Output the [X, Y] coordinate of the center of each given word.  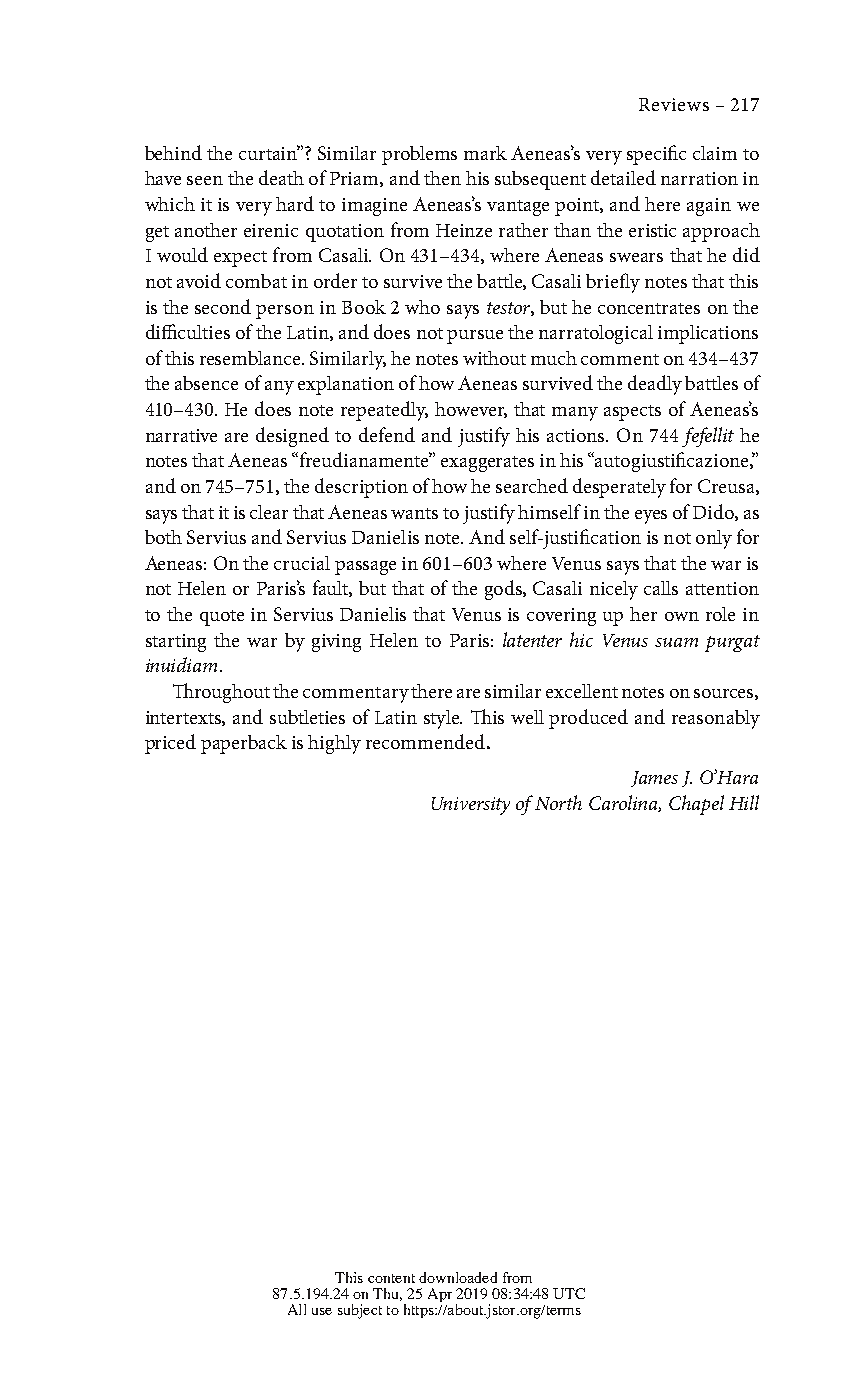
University [471, 806]
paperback [244, 744]
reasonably [716, 719]
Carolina [625, 803]
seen [205, 180]
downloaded [458, 1277]
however [471, 410]
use [322, 1311]
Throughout [221, 693]
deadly [655, 385]
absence [206, 383]
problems [419, 155]
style [443, 719]
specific [656, 155]
